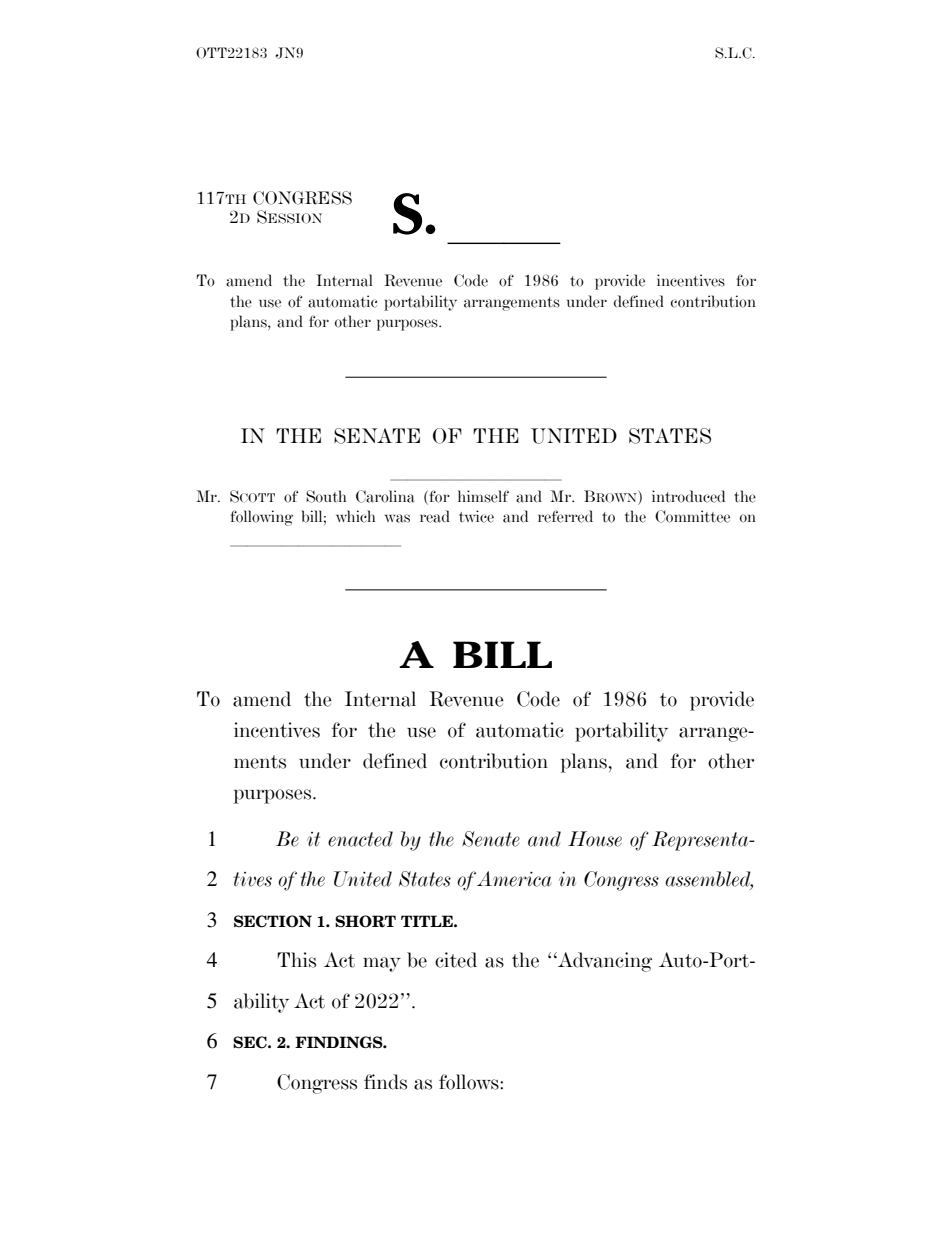 This screenshot has height=1233, width=952. Describe the element at coordinates (456, 960) in the screenshot. I see `cited` at that location.
